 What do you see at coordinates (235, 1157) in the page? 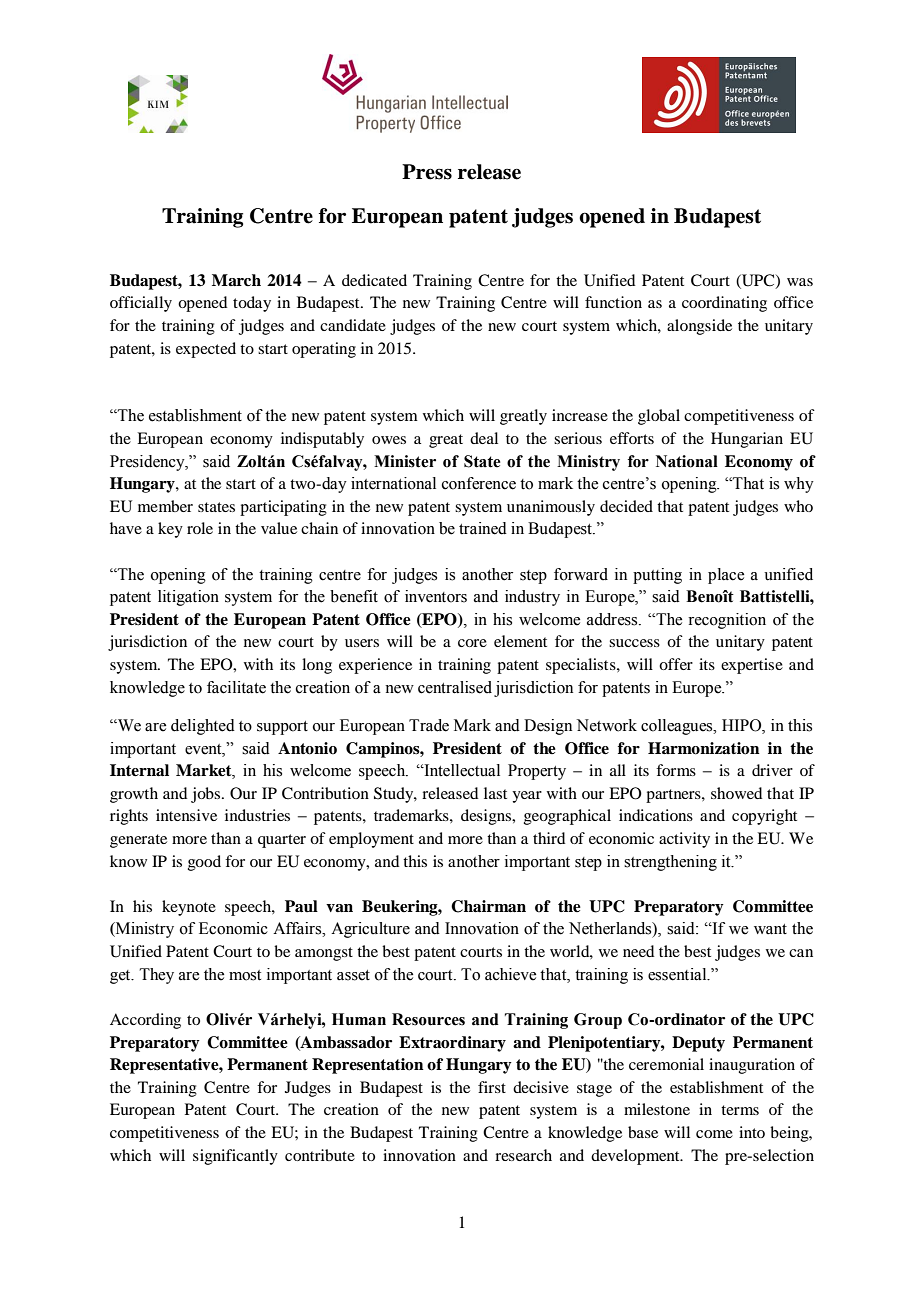
I see `significantly` at bounding box center [235, 1157].
